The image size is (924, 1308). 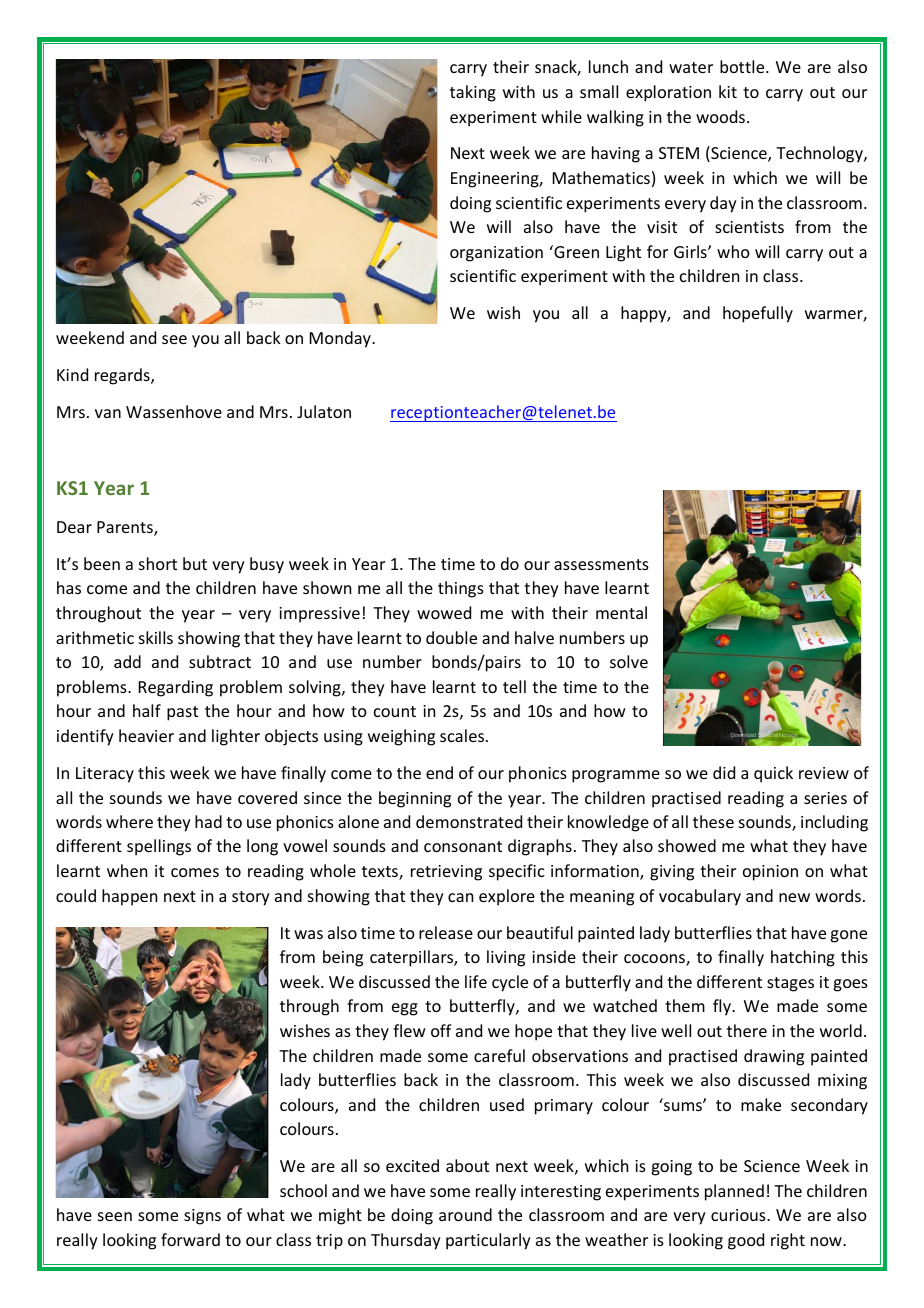 I want to click on around, so click(x=465, y=1214).
